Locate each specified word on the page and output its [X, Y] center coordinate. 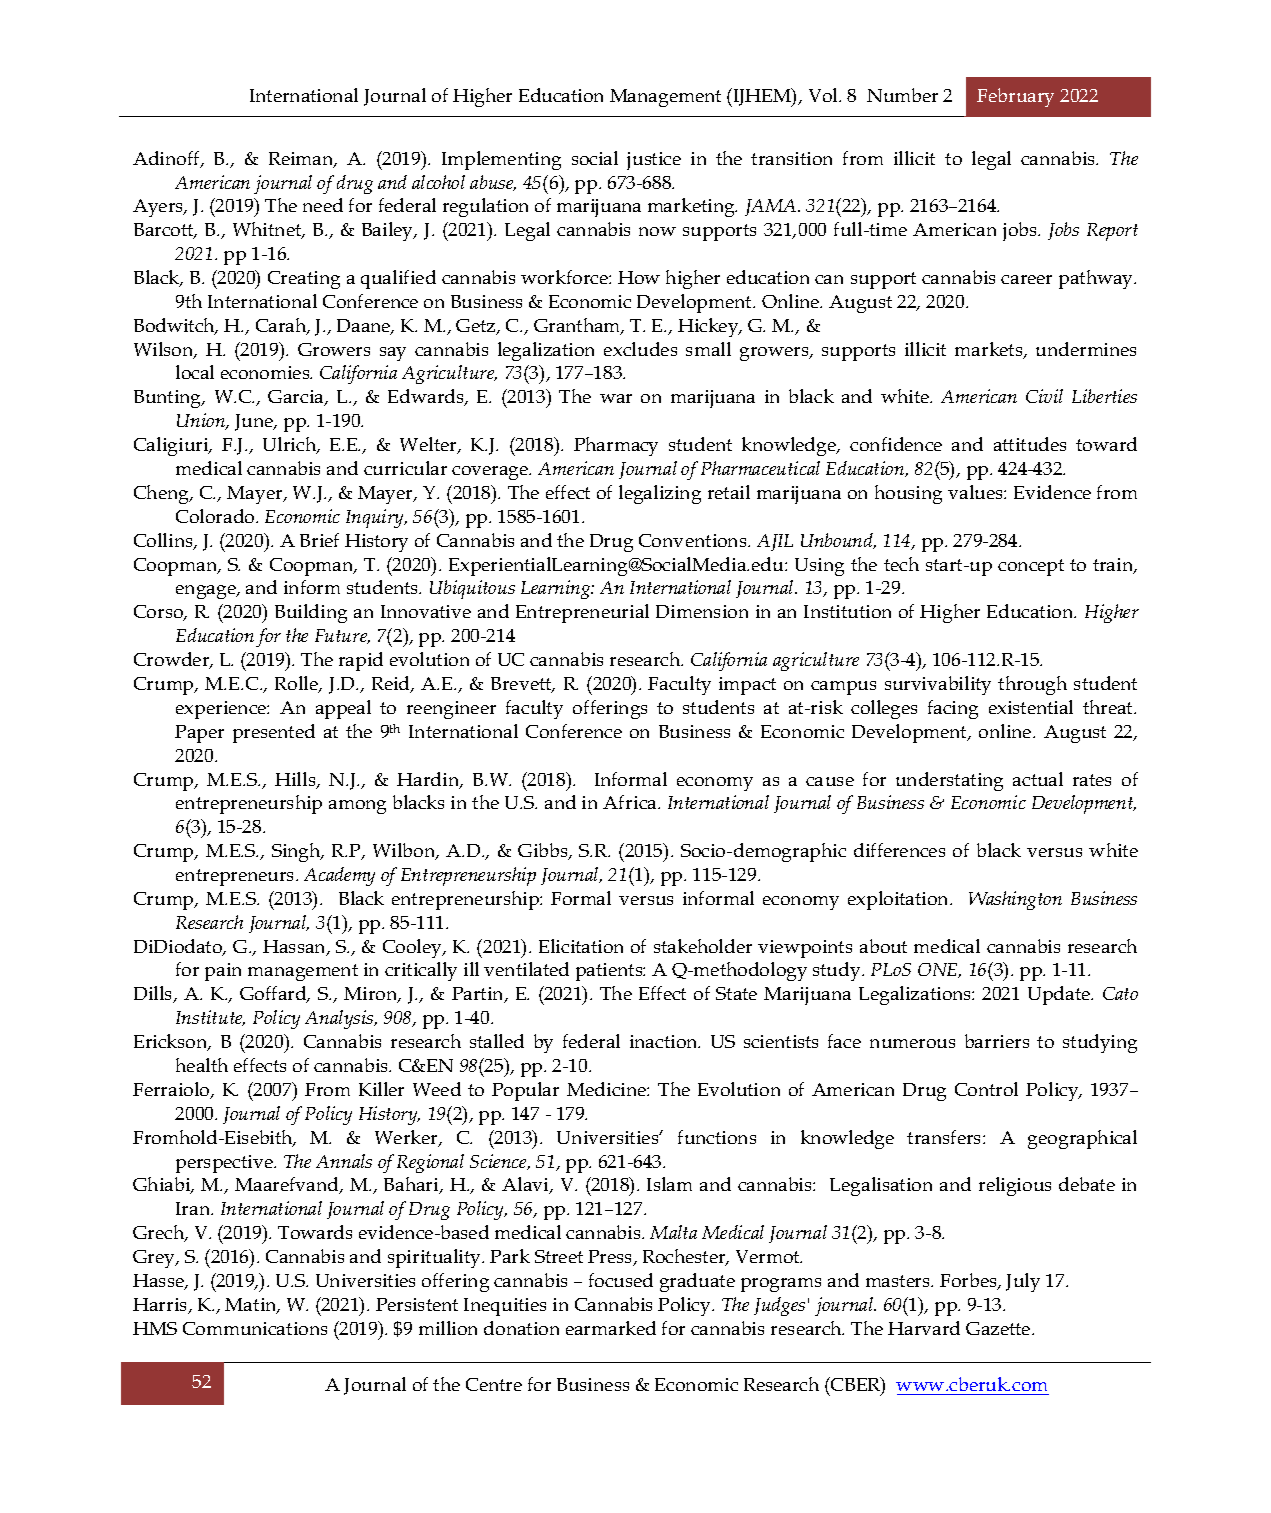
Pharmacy [616, 446]
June [255, 422]
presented [274, 733]
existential [1031, 707]
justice [654, 161]
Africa [631, 802]
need [323, 205]
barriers [997, 1041]
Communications [255, 1328]
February [1015, 97]
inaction [665, 1041]
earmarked [611, 1328]
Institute [210, 1018]
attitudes [1030, 444]
